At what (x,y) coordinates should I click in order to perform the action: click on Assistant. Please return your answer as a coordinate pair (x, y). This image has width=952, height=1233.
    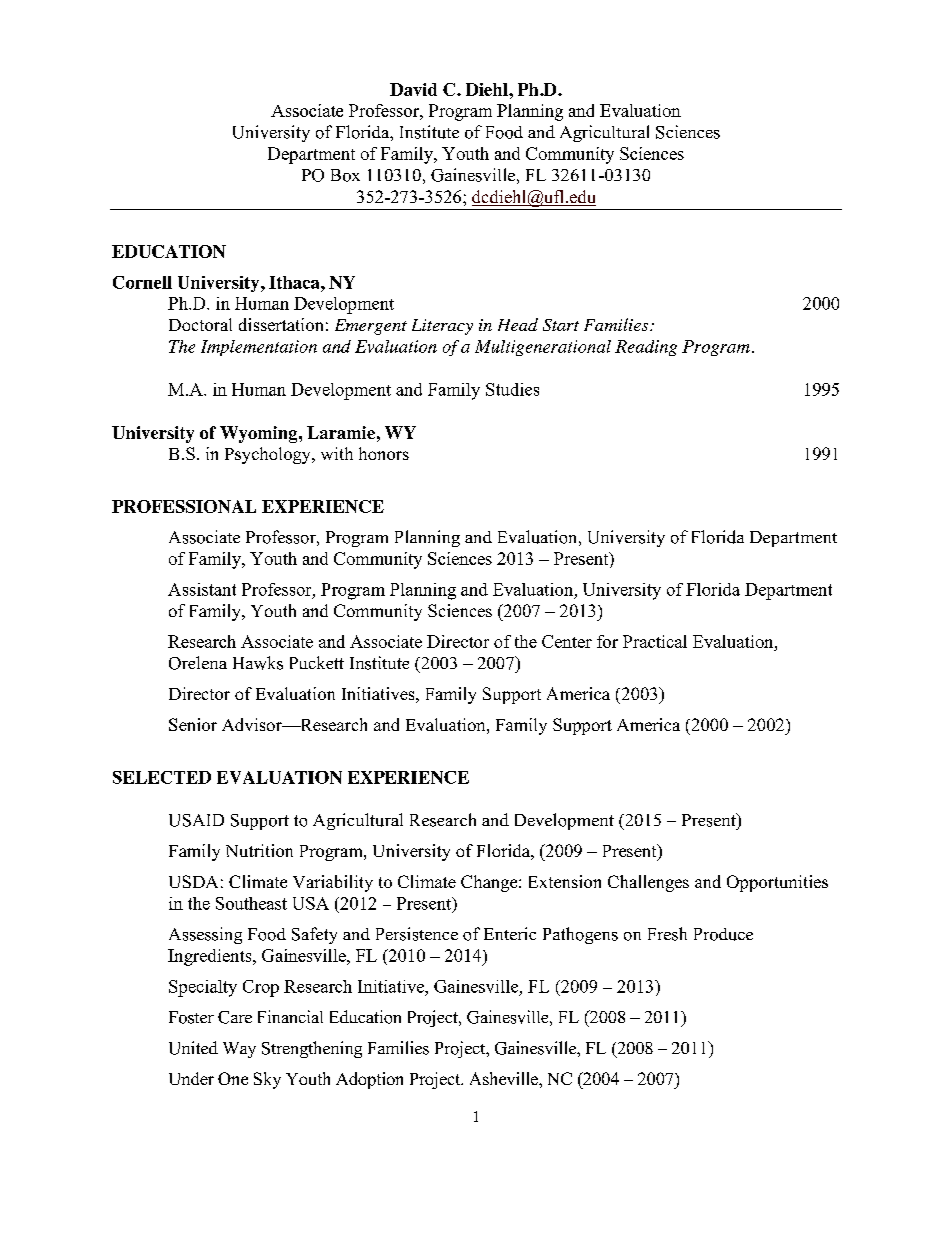
    Looking at the image, I should click on (202, 589).
